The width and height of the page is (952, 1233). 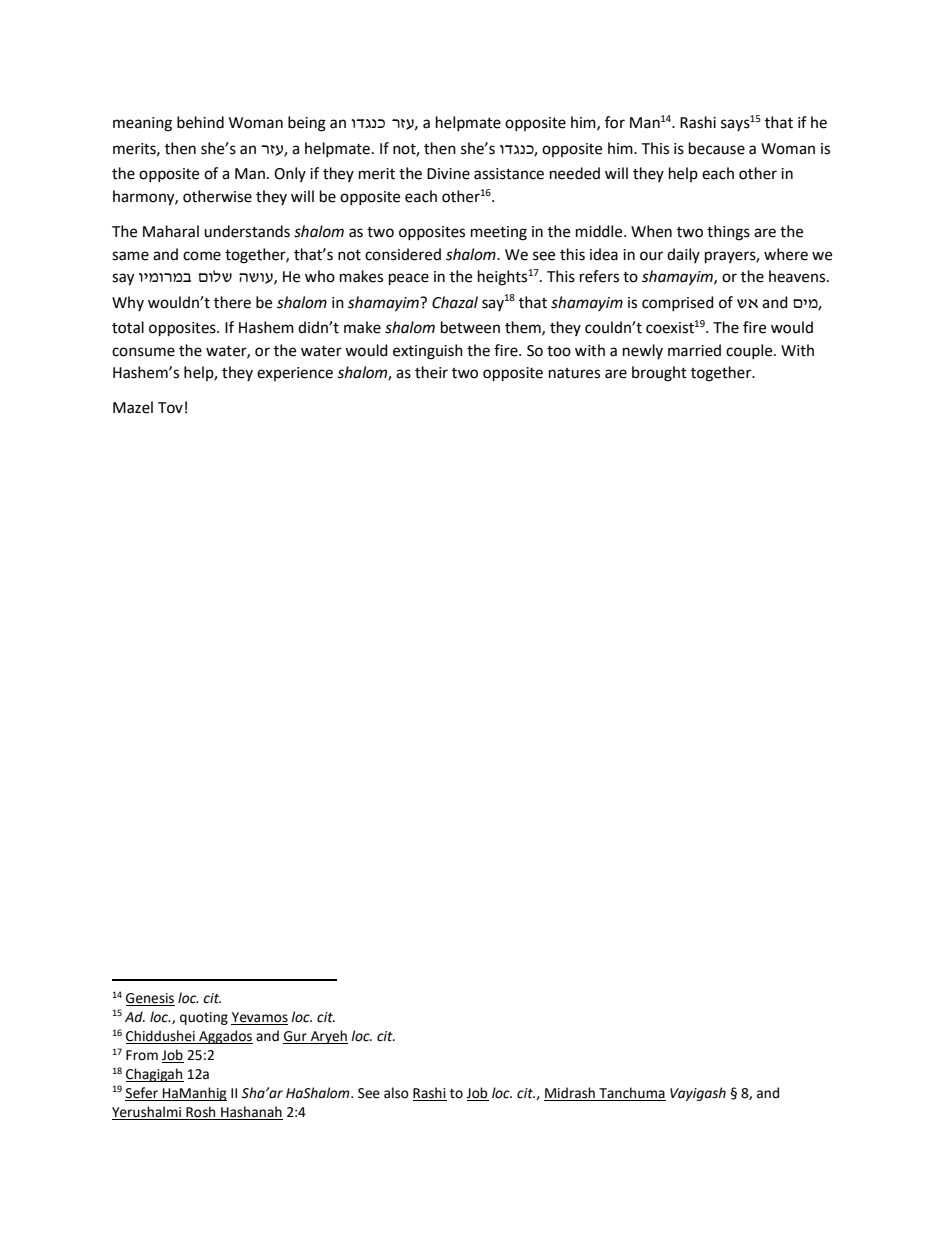 I want to click on Rosh, so click(x=201, y=1113).
